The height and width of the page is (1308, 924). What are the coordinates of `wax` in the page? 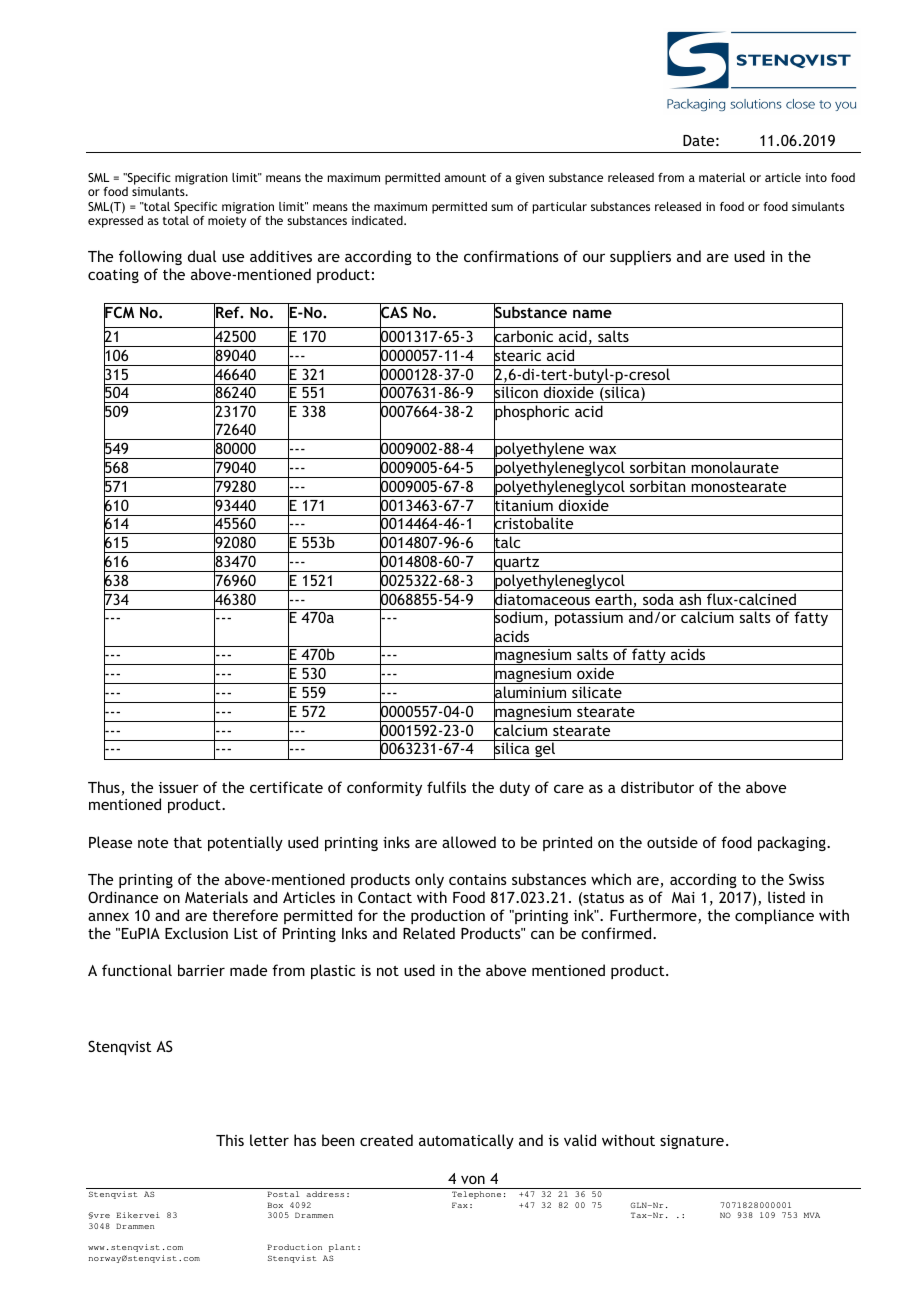 It's located at (602, 450).
